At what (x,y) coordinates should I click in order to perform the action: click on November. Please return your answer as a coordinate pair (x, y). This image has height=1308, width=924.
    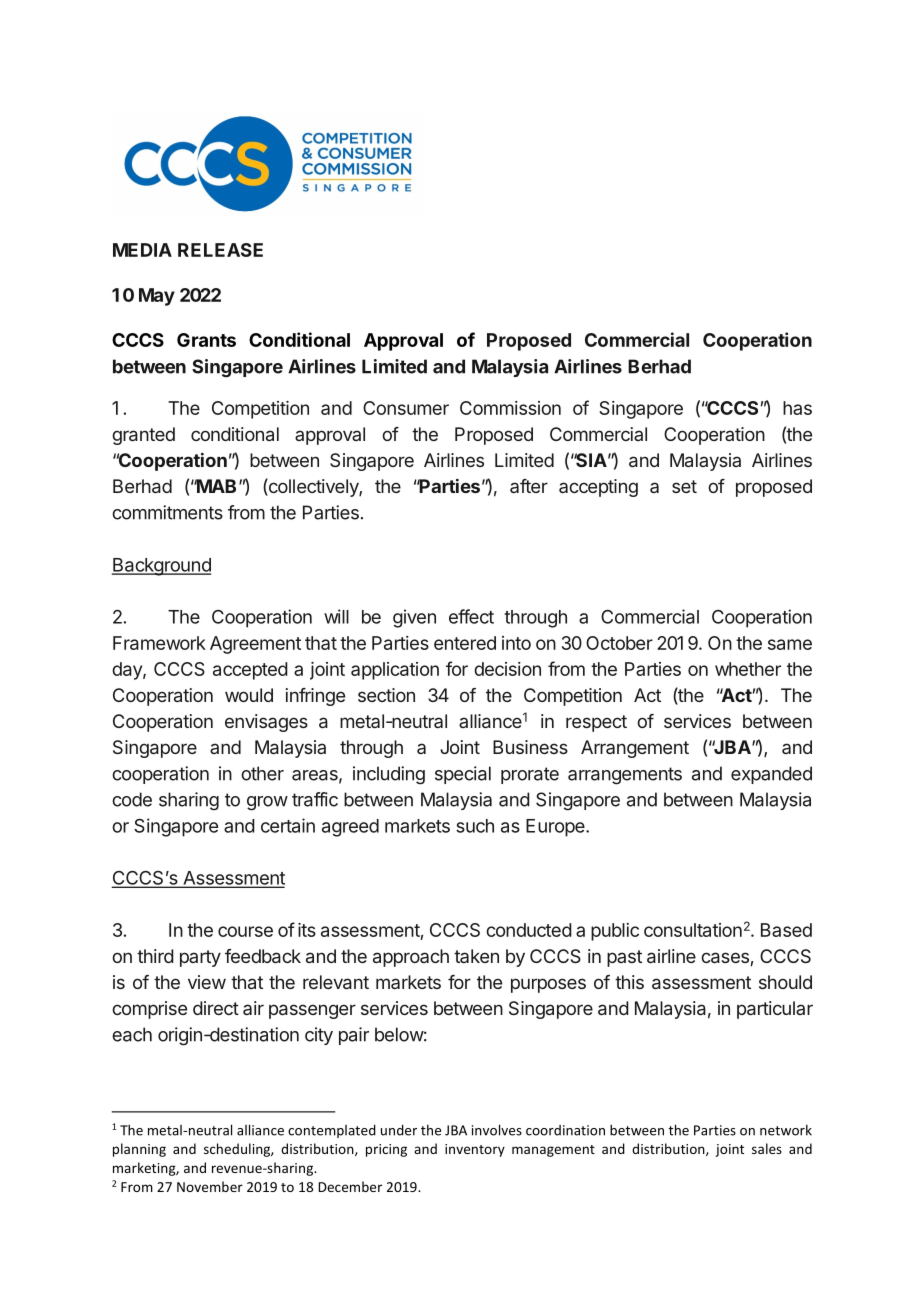
    Looking at the image, I should click on (210, 1186).
